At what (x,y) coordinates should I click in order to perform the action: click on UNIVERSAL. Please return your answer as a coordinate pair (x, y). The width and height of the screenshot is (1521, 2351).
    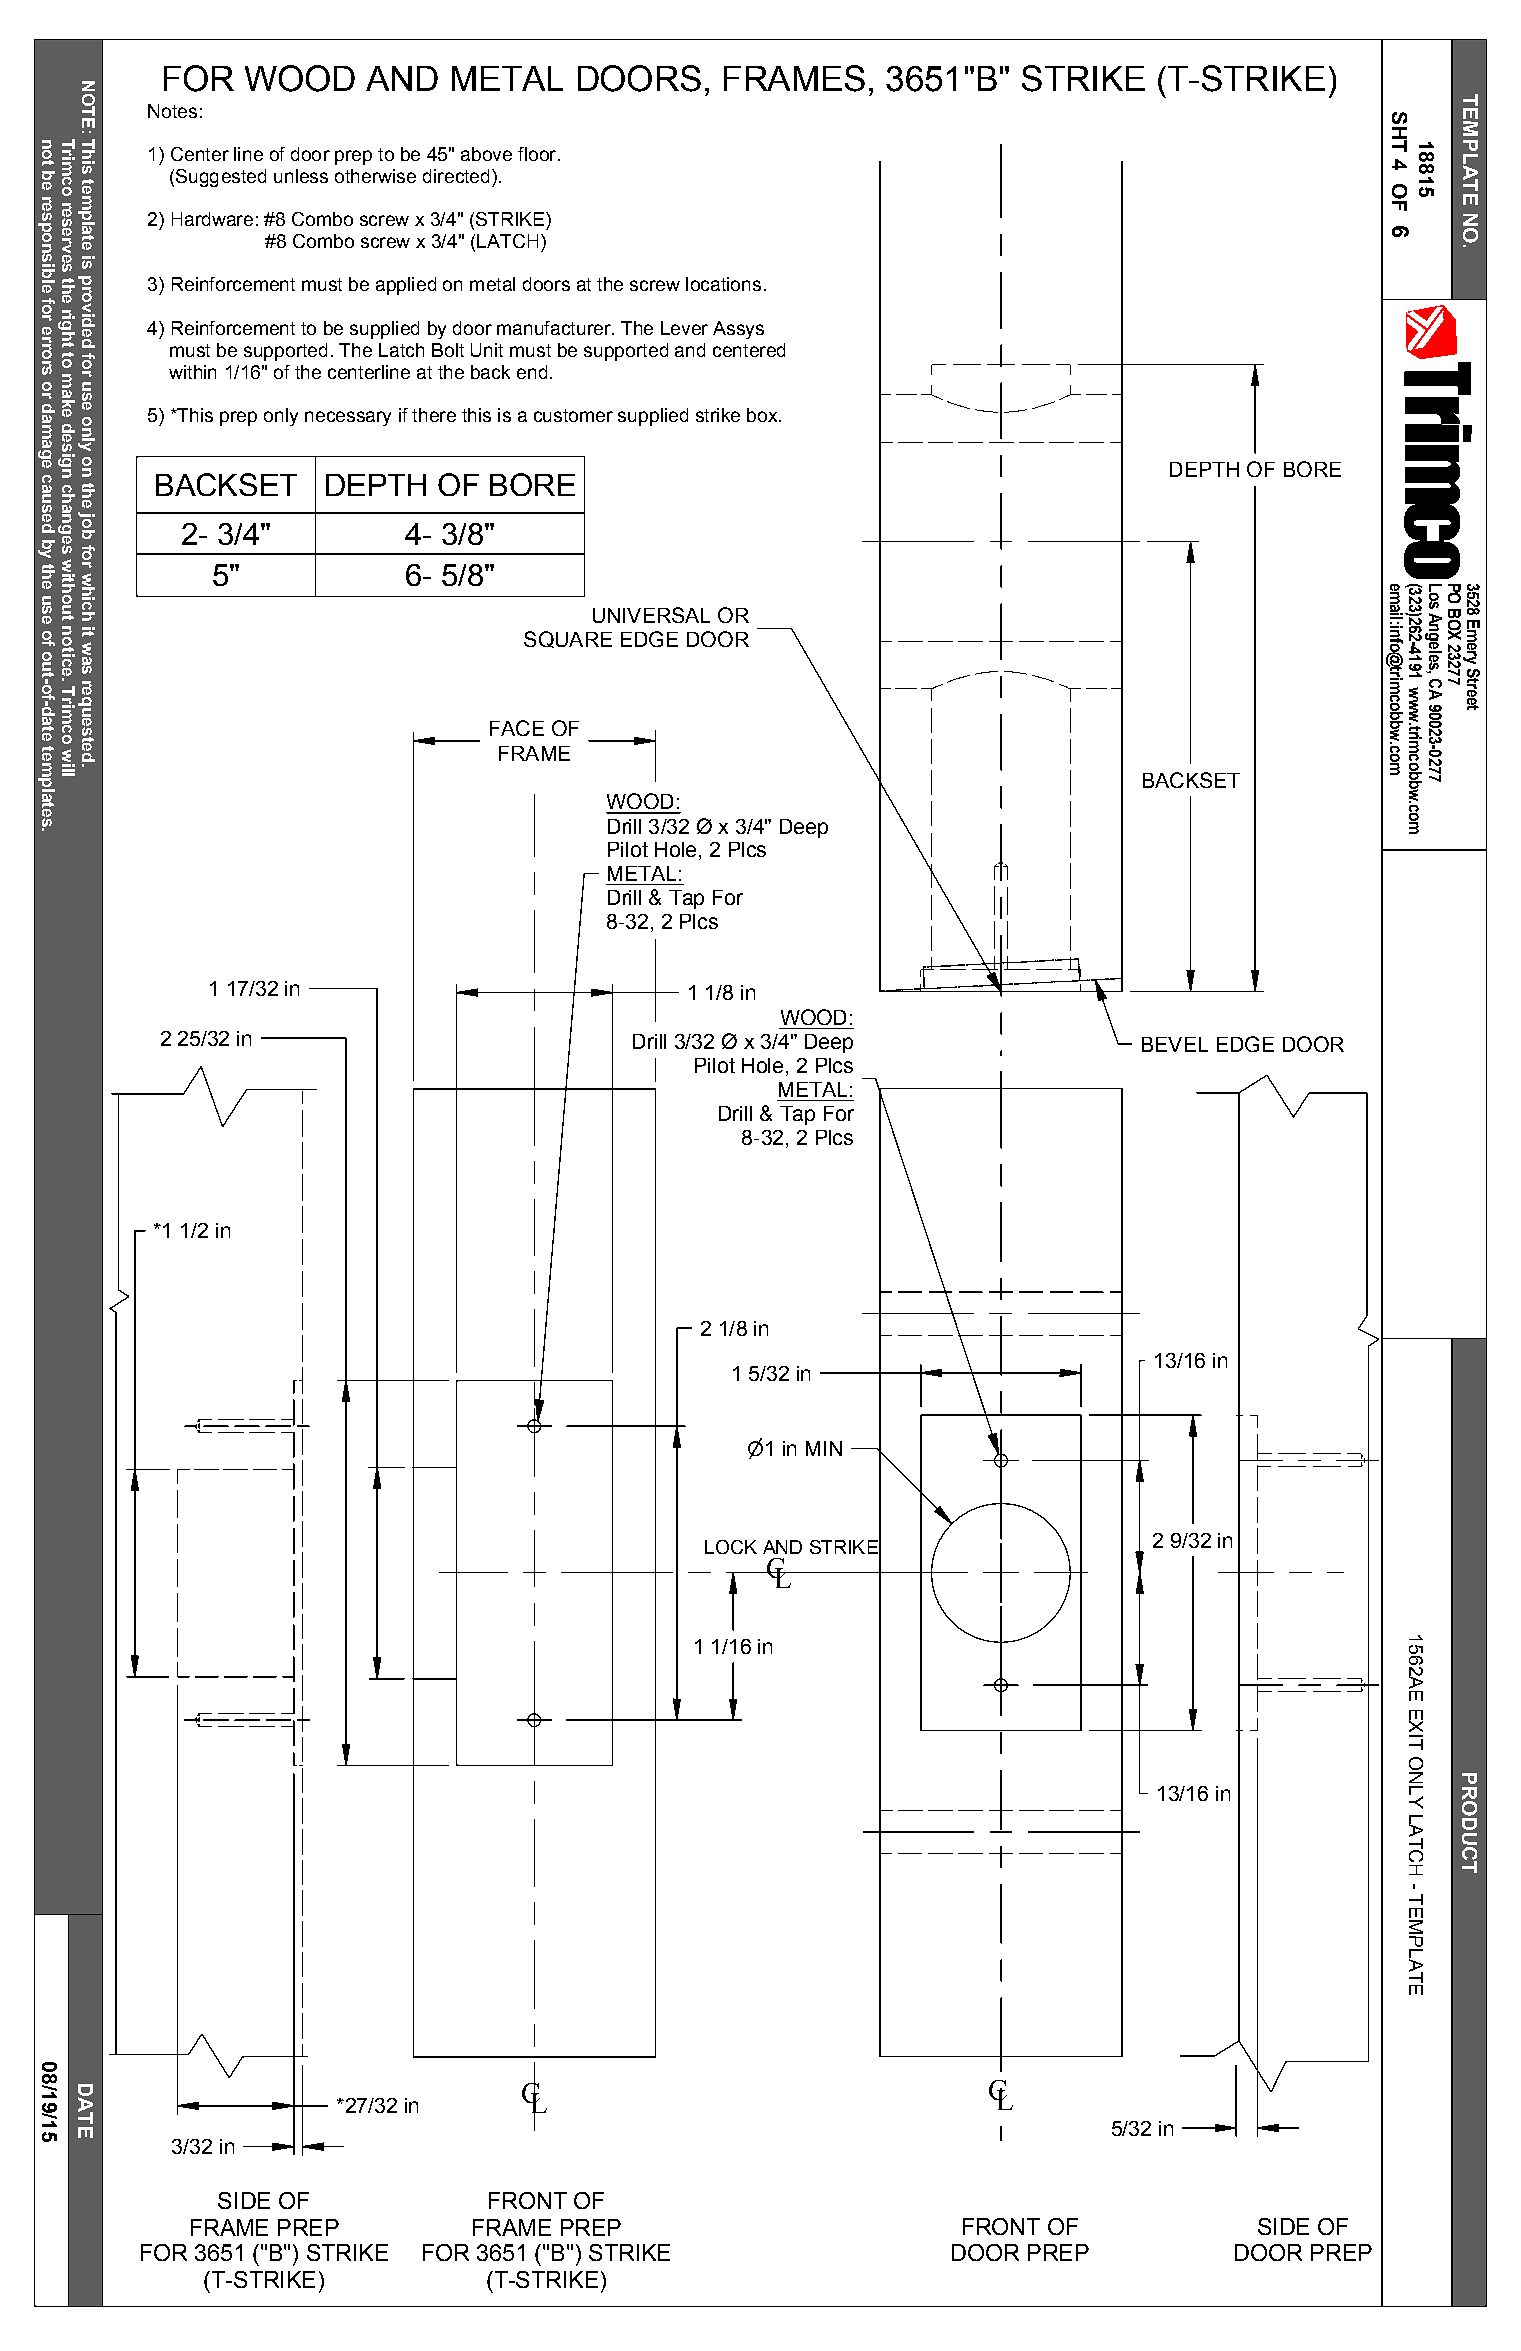
    Looking at the image, I should click on (651, 615).
